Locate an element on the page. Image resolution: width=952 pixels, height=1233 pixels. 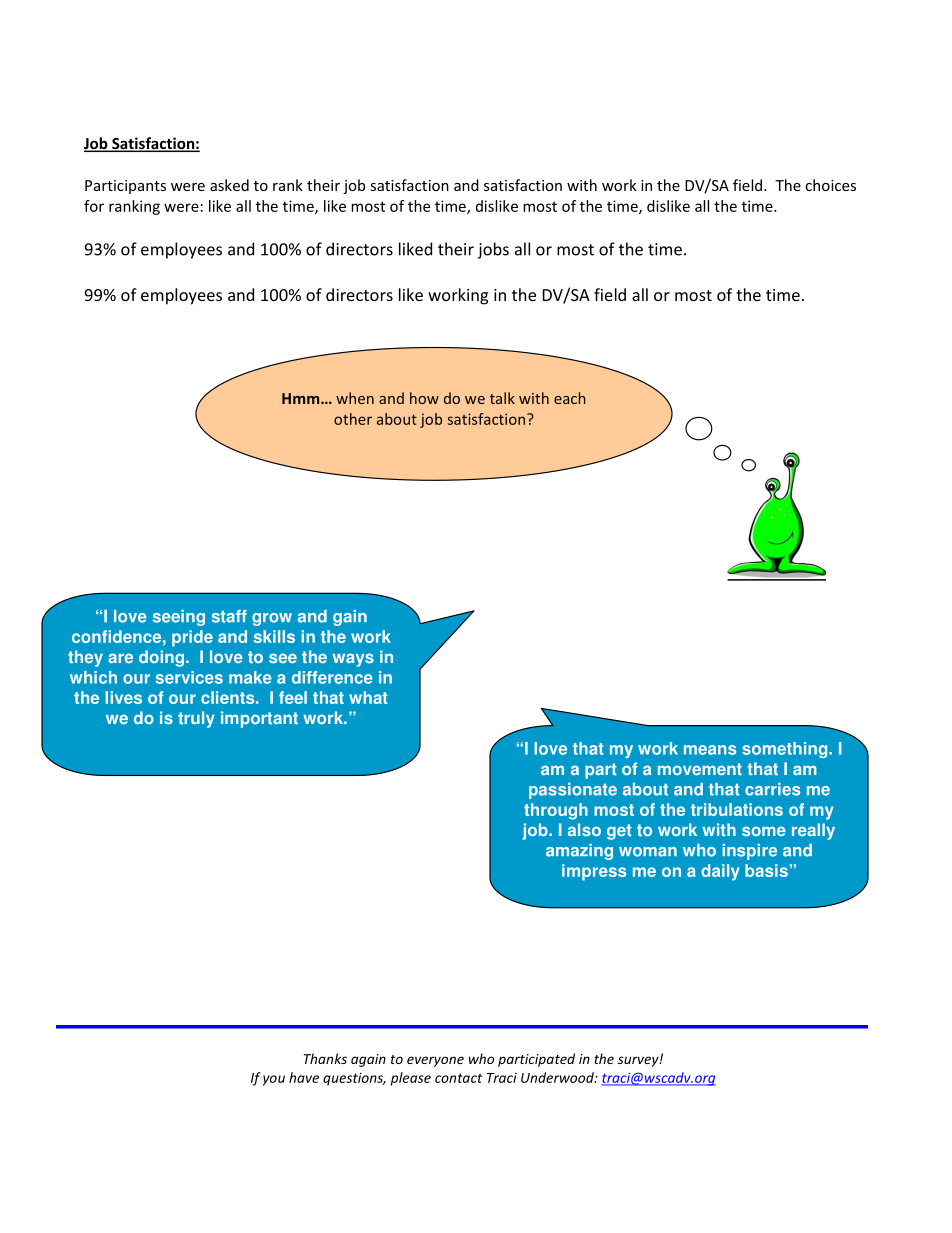
means is located at coordinates (710, 750).
